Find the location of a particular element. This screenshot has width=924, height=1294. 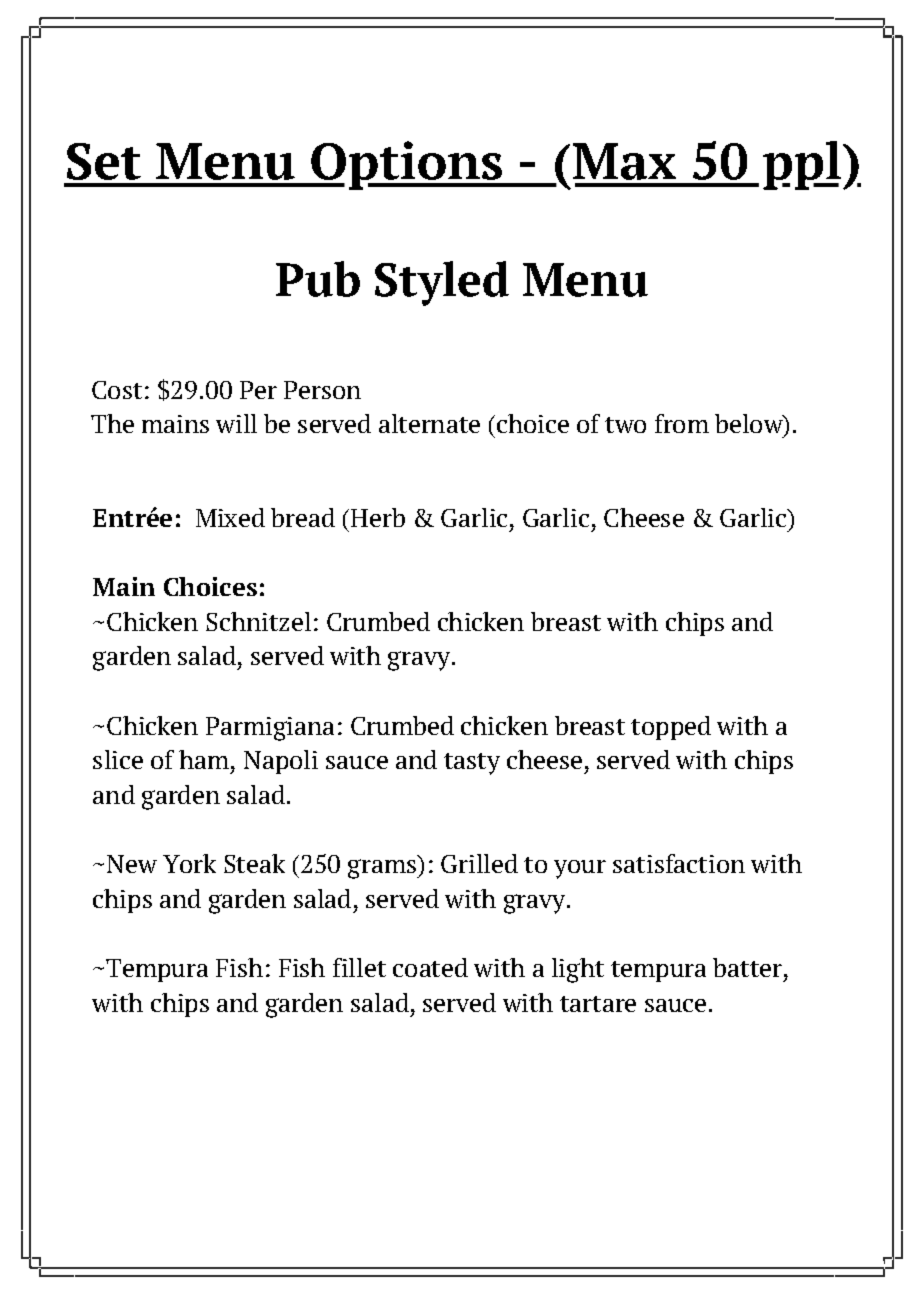

topped is located at coordinates (671, 728).
